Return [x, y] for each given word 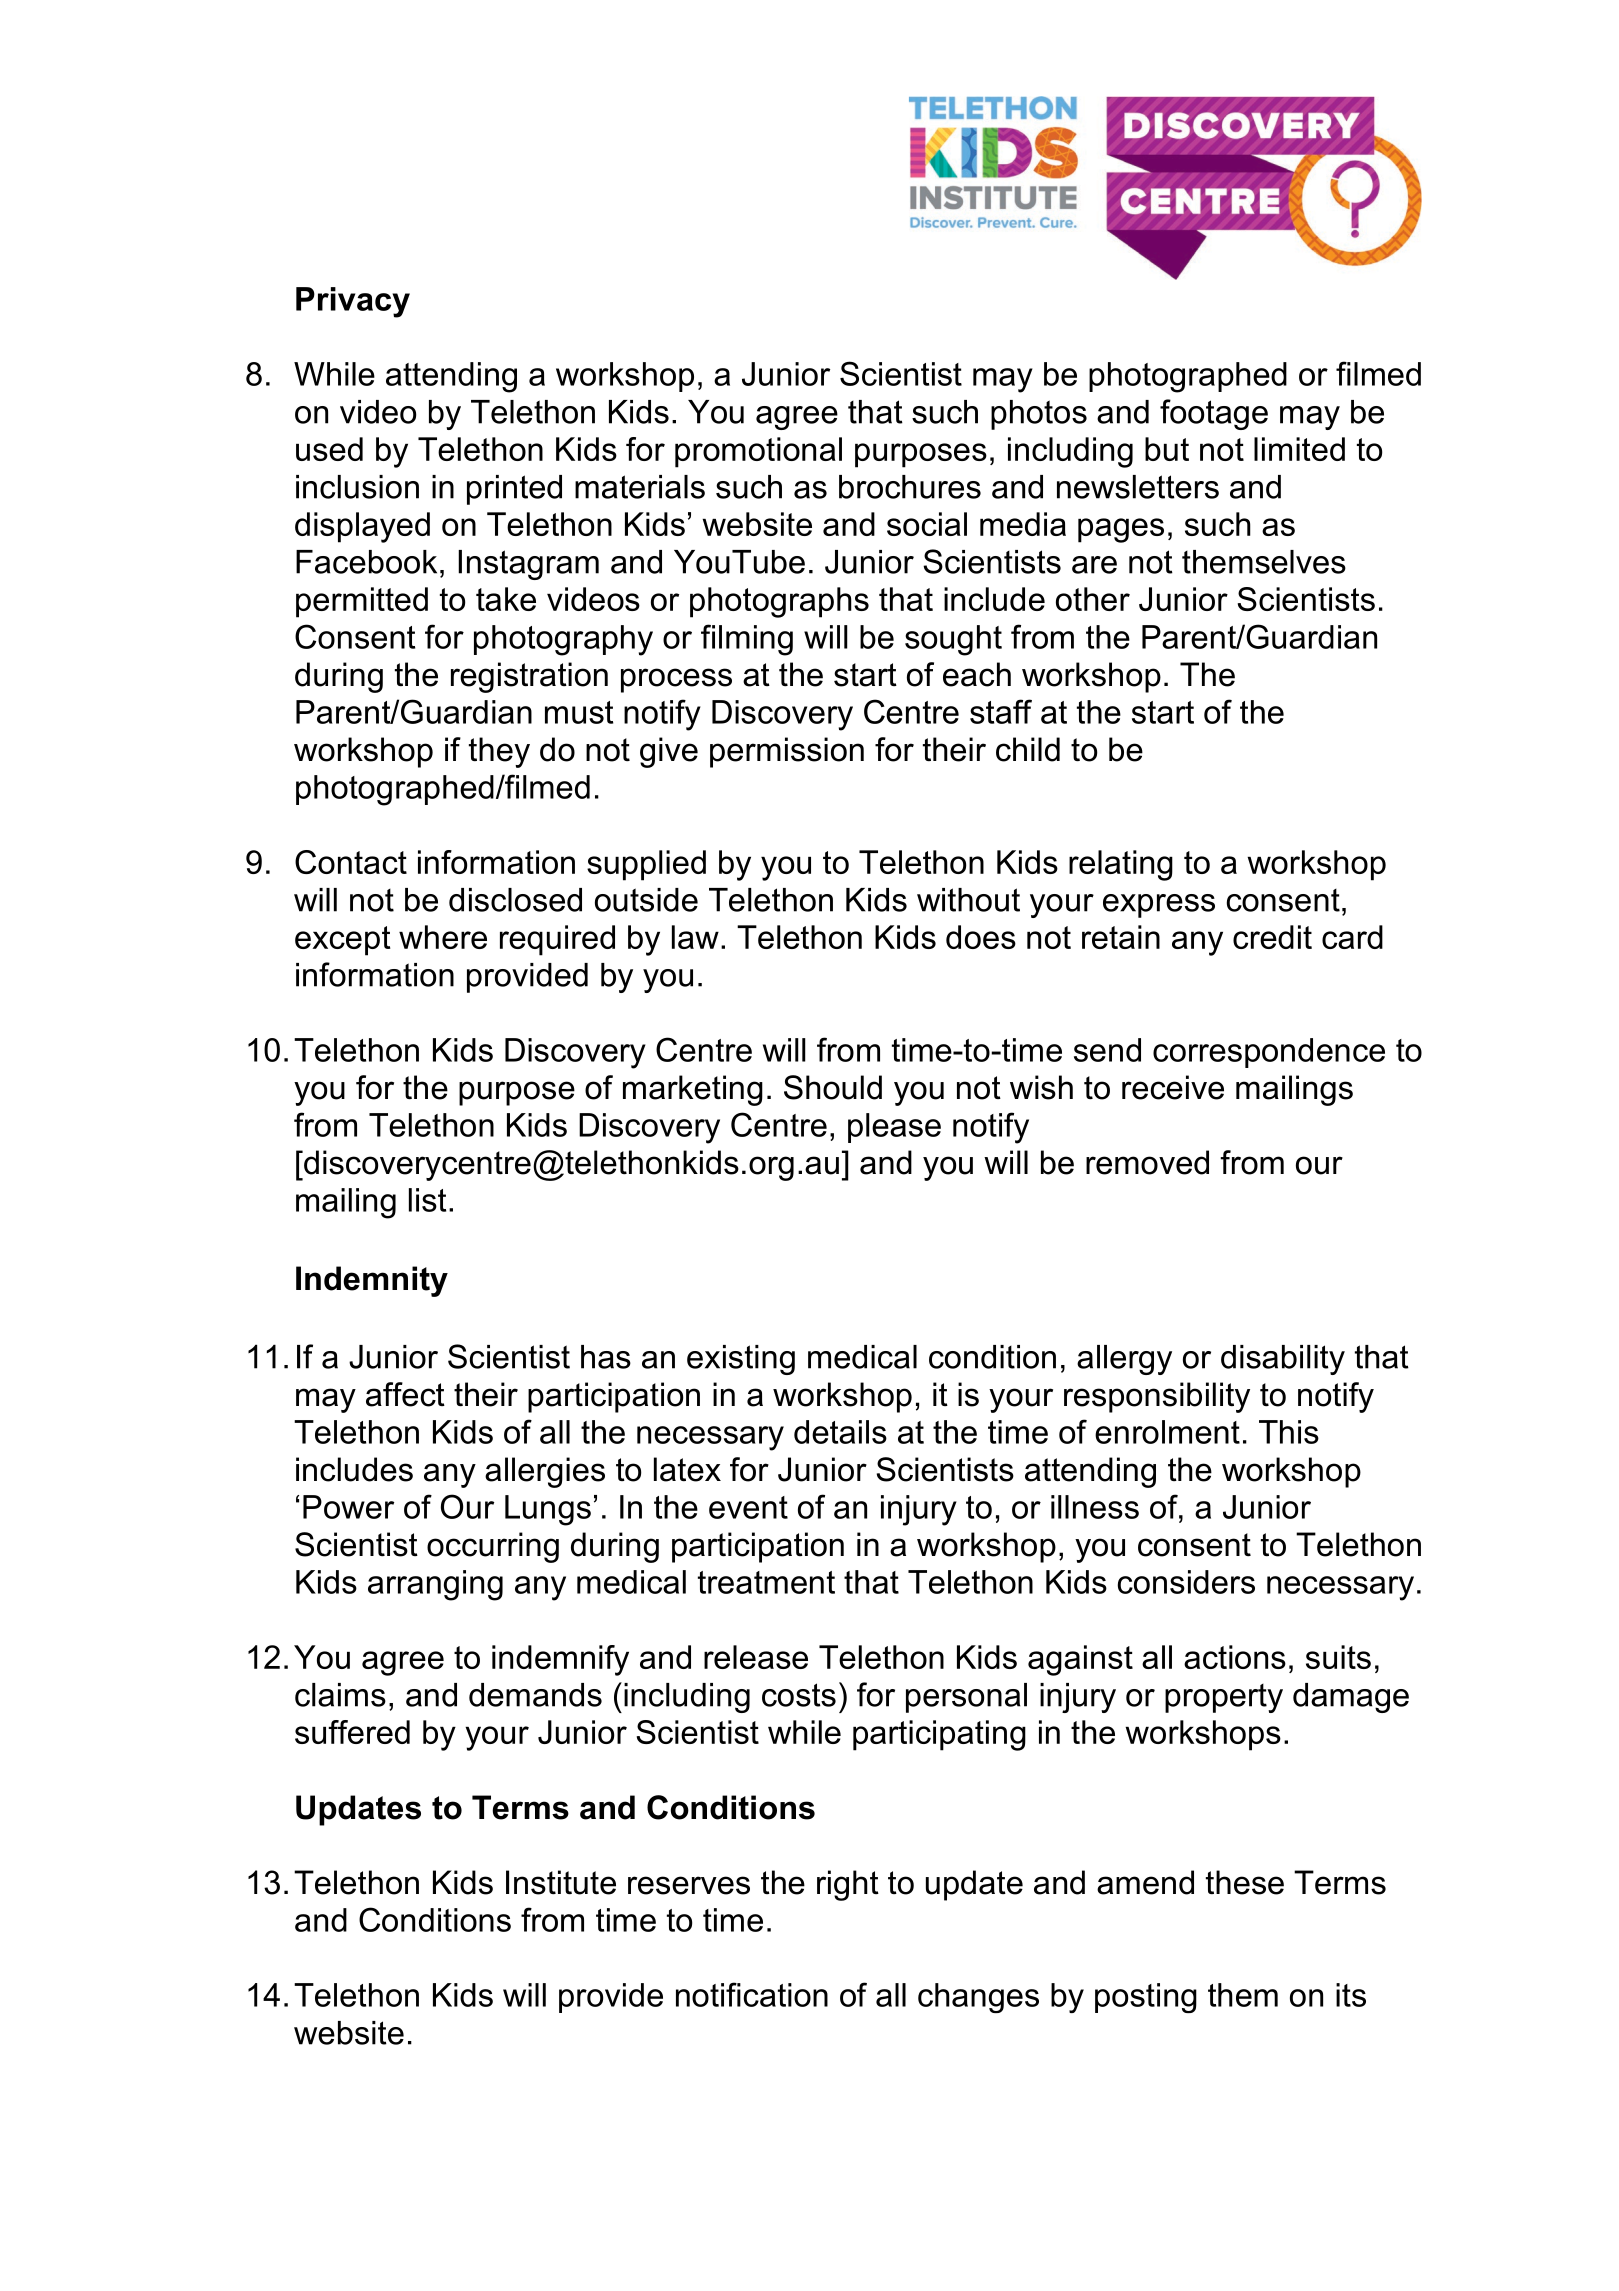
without [968, 900]
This [1289, 1432]
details [840, 1432]
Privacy [353, 302]
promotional [758, 452]
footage [1214, 414]
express [1159, 906]
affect [405, 1394]
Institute [561, 1882]
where [443, 937]
